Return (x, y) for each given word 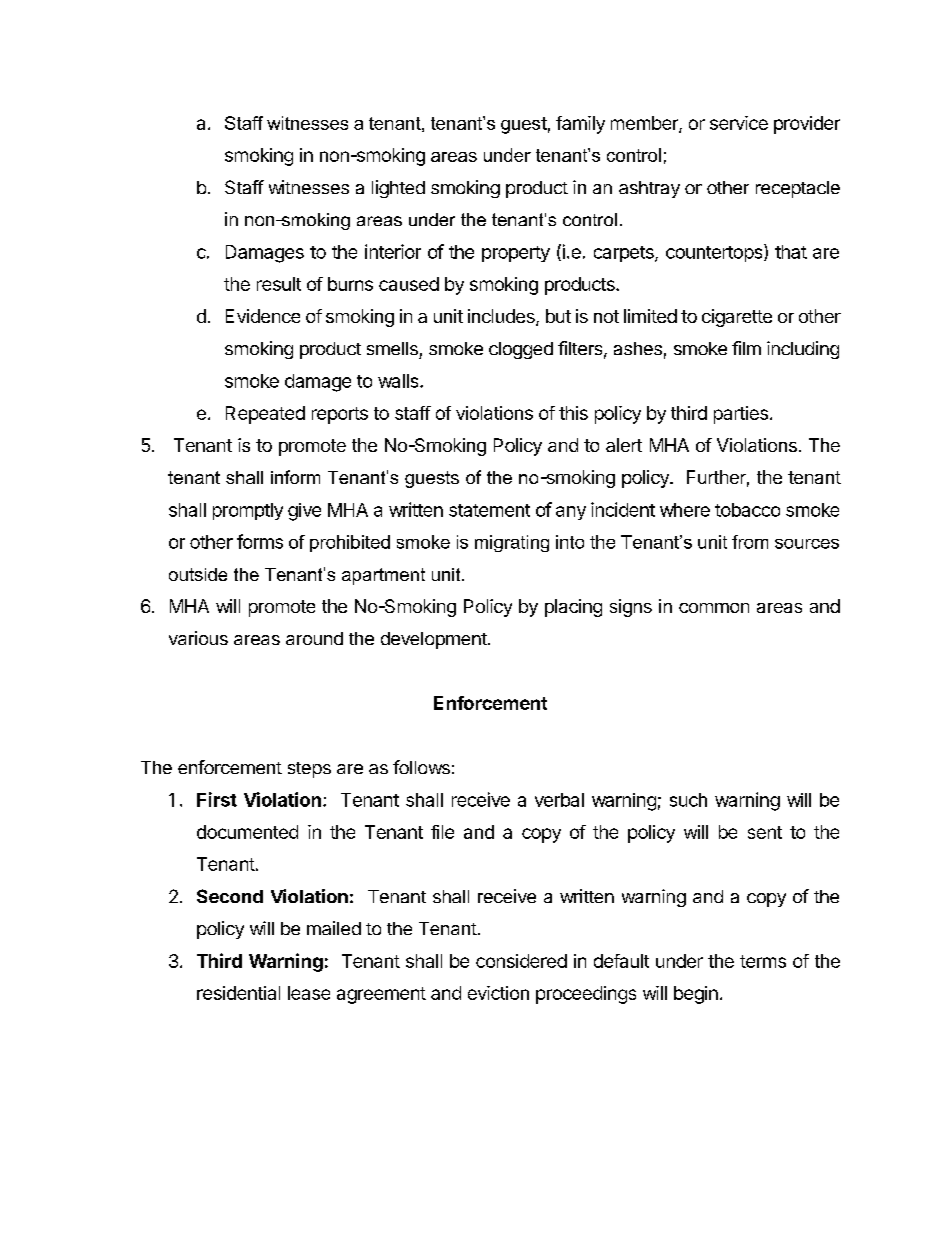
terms (763, 961)
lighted (398, 189)
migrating (512, 543)
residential (238, 993)
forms (260, 541)
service (739, 123)
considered (521, 961)
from (750, 542)
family (580, 125)
